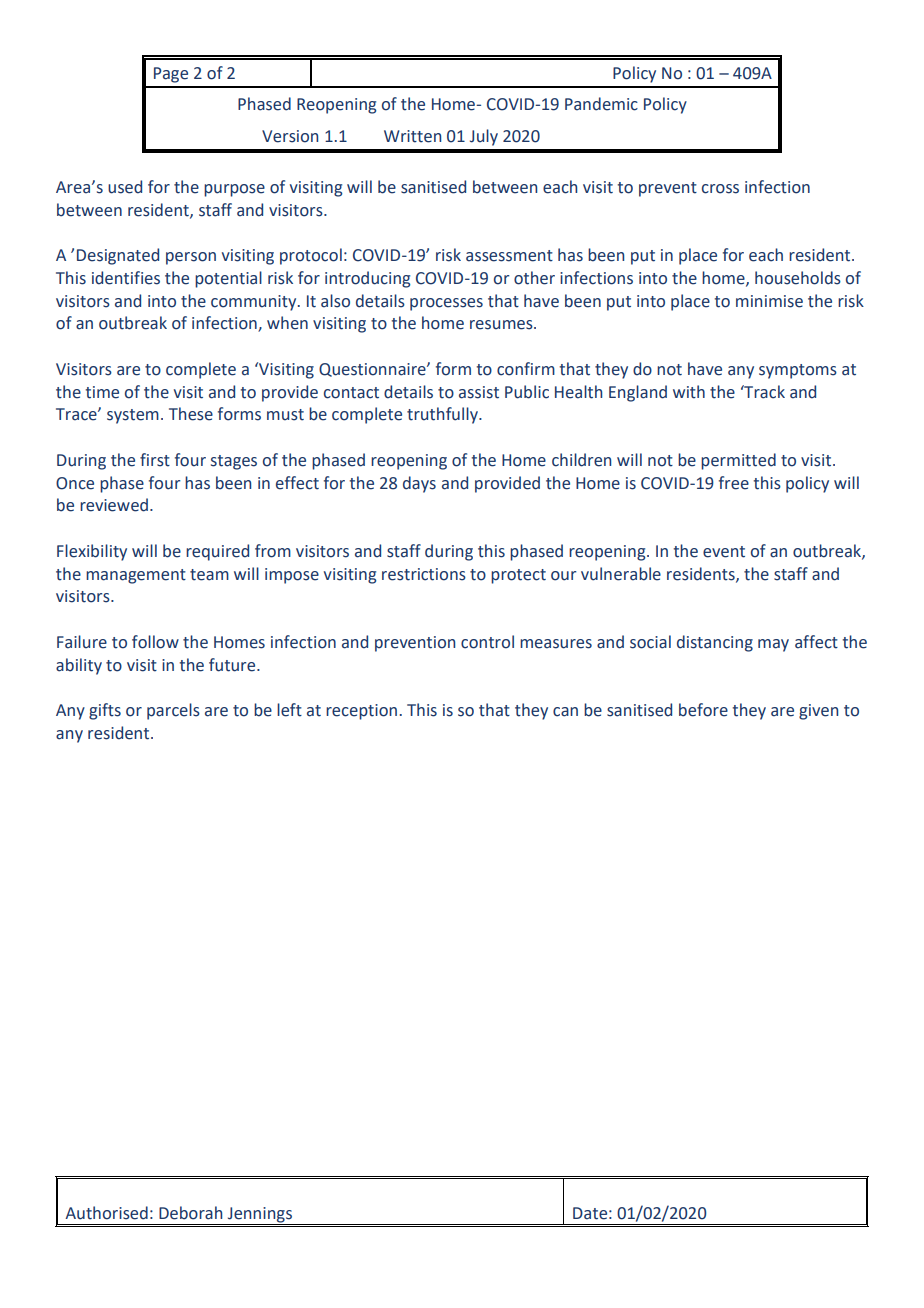  I want to click on Written, so click(412, 136).
